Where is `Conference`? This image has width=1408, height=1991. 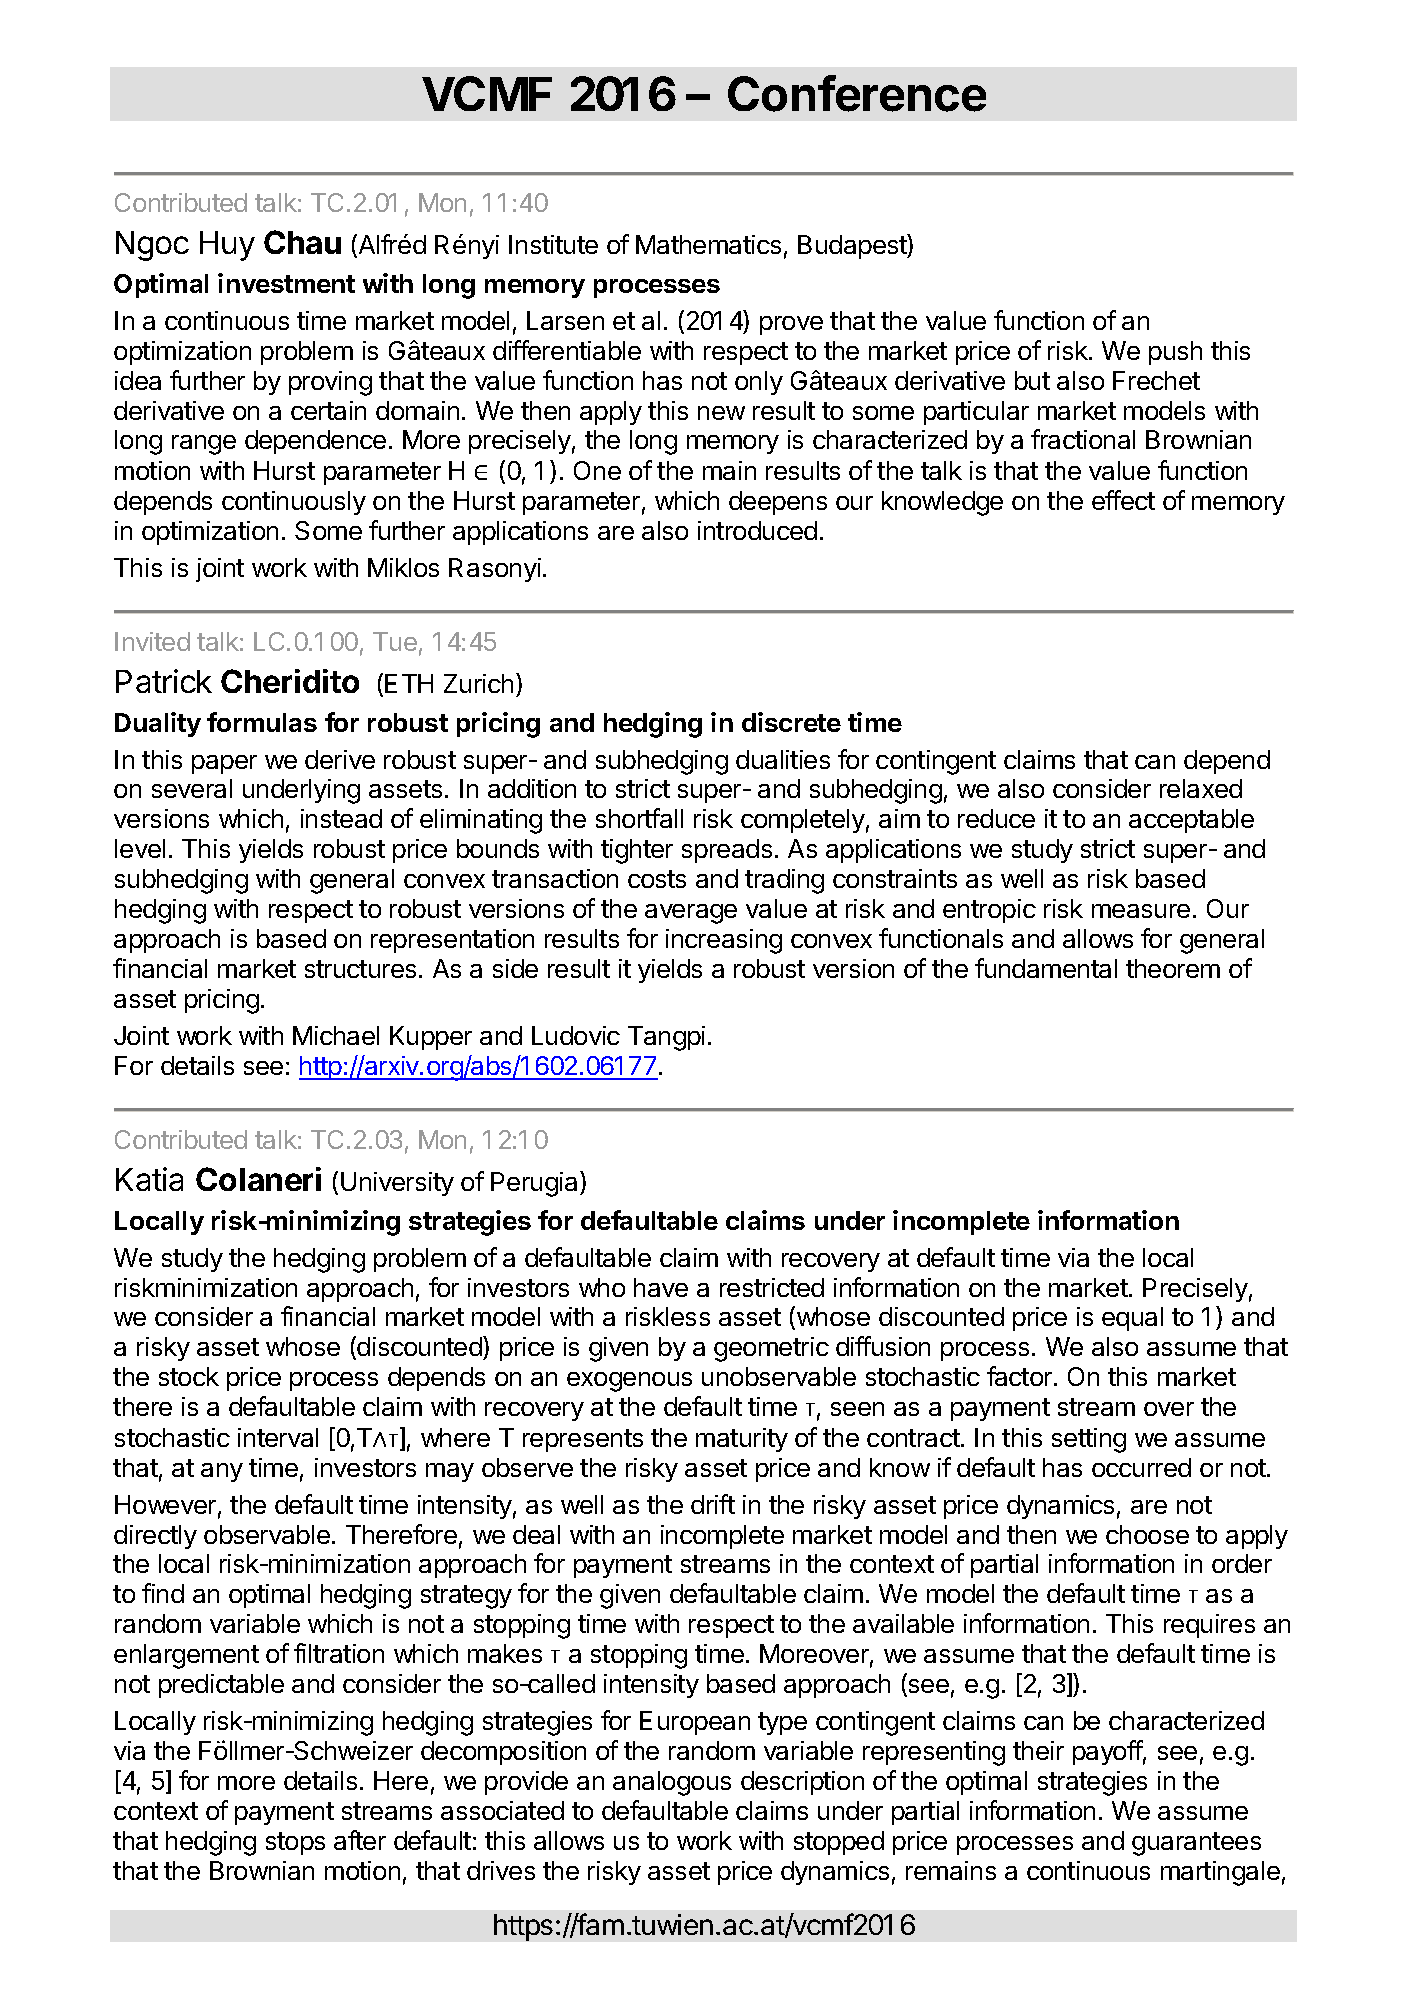 Conference is located at coordinates (857, 93).
